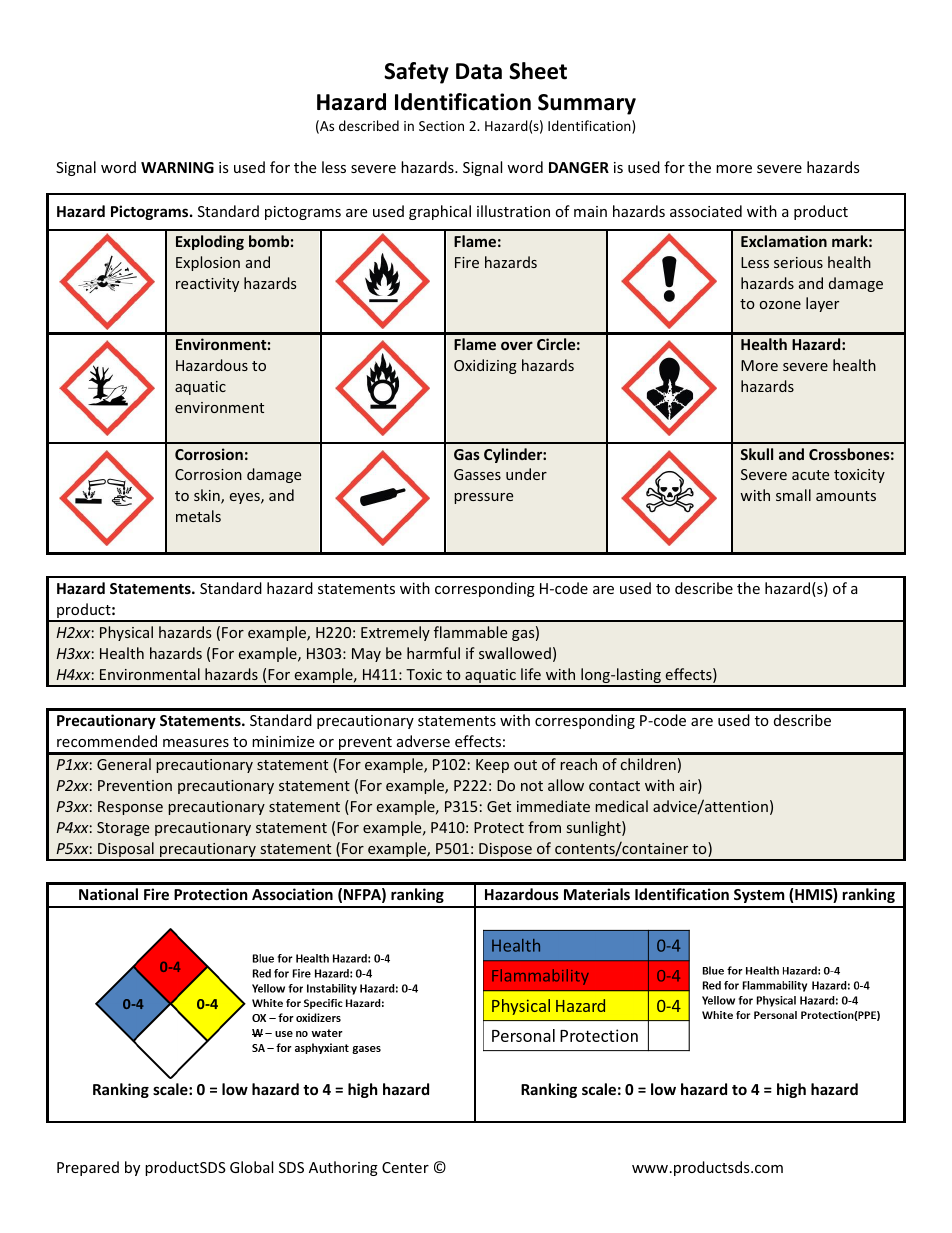 The height and width of the page is (1233, 952). I want to click on skin, so click(208, 496).
